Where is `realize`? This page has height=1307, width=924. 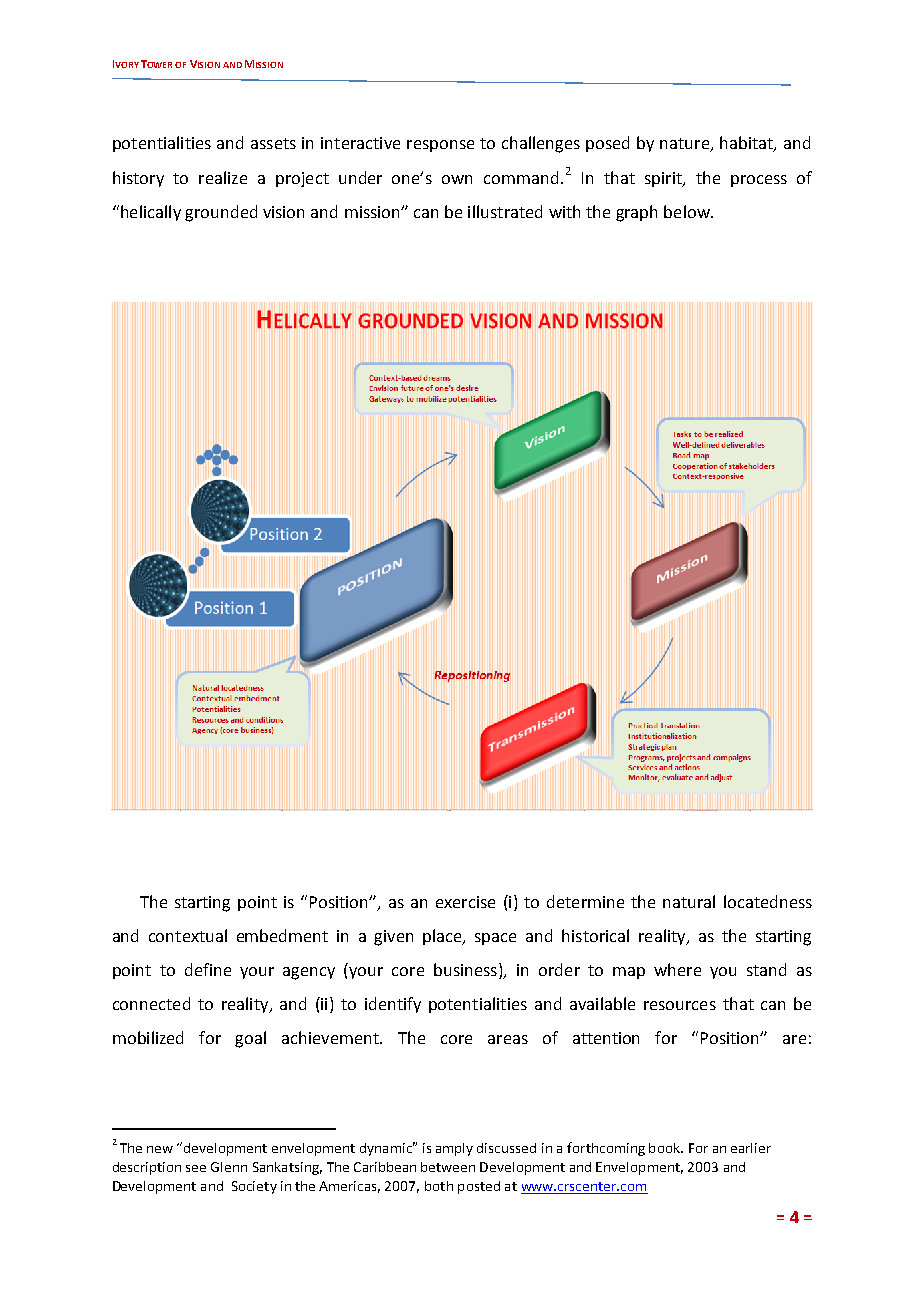
realize is located at coordinates (223, 177).
